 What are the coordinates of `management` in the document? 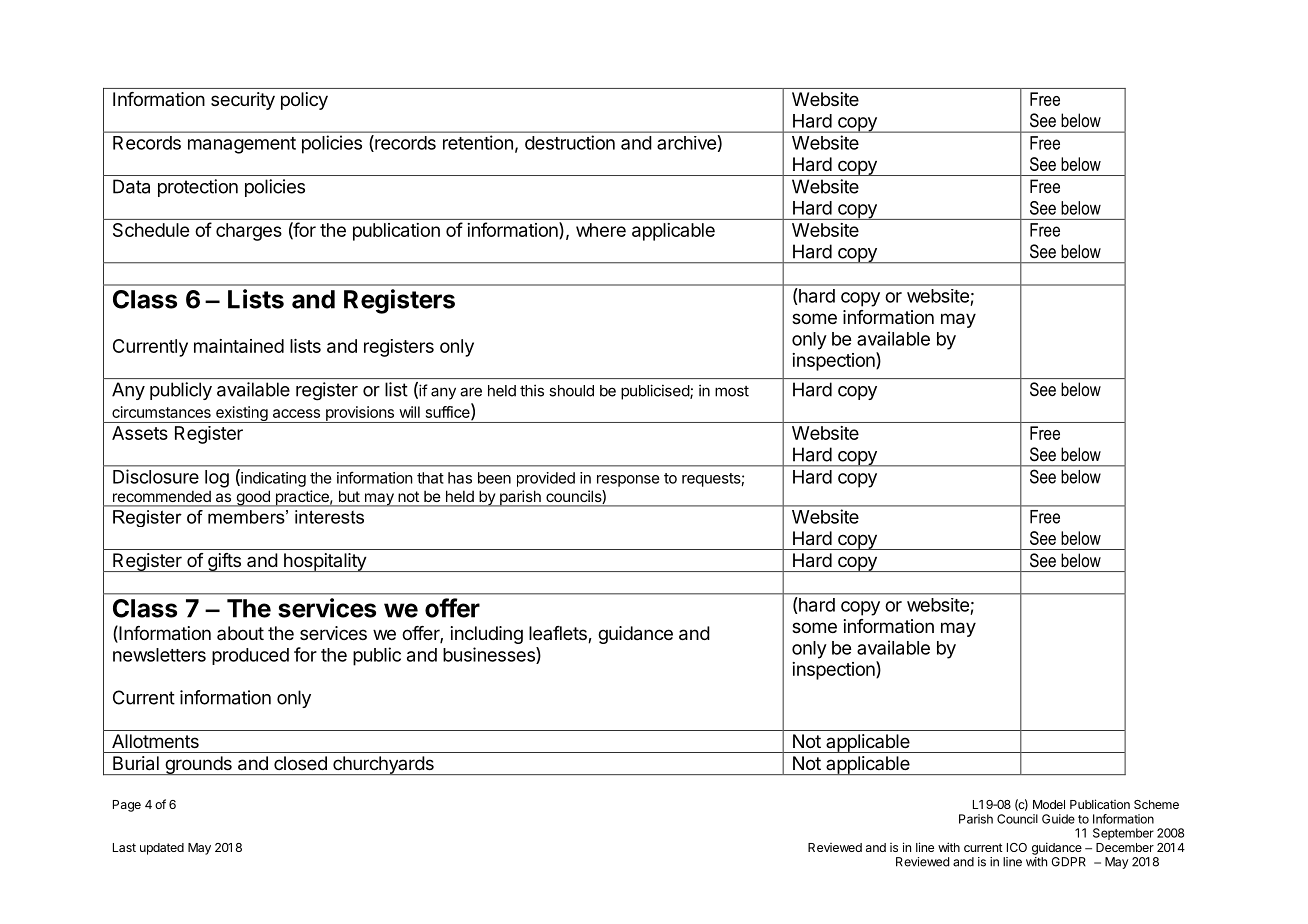 It's located at (242, 145).
